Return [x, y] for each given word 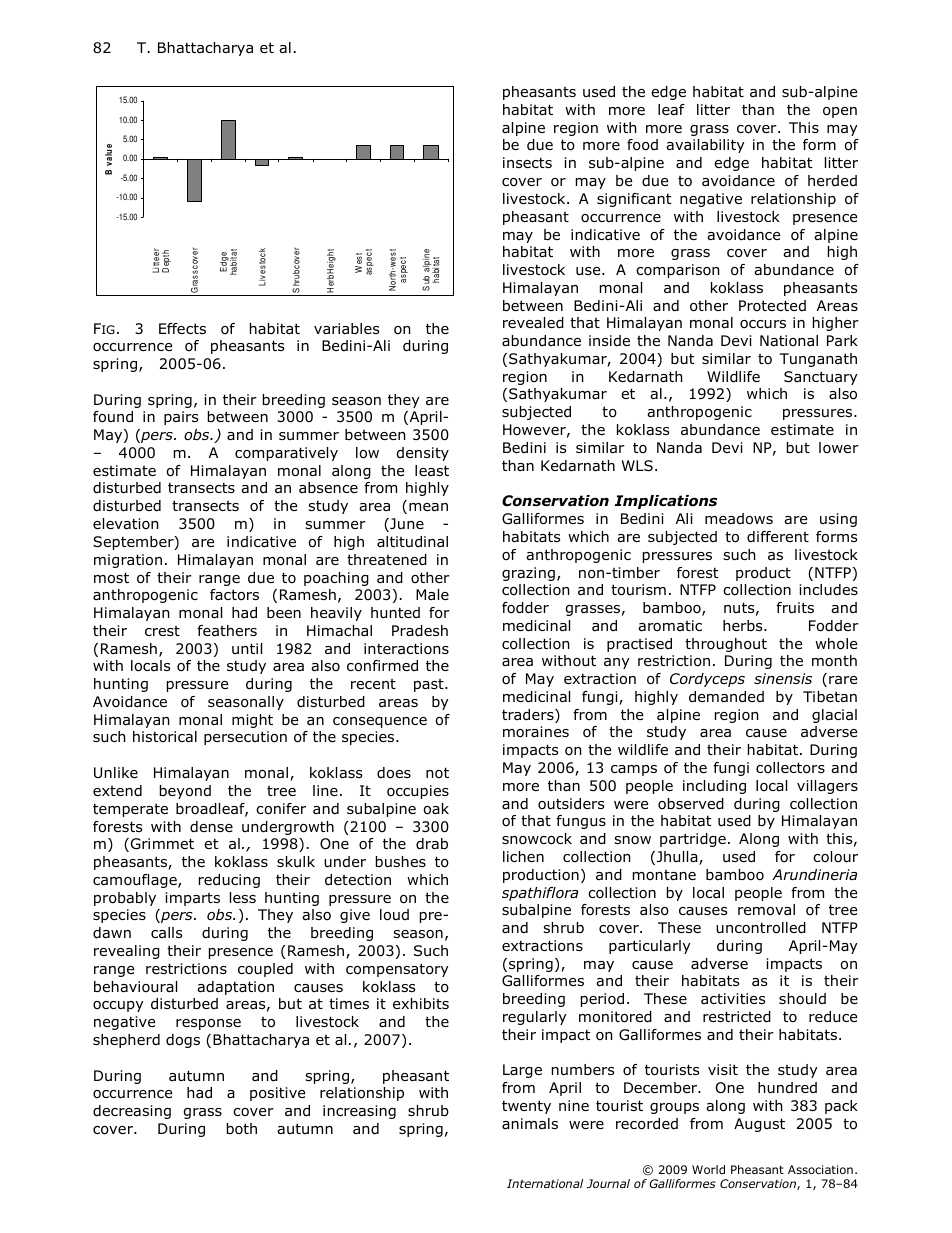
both [242, 1129]
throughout [726, 645]
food [642, 145]
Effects [182, 328]
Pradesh [420, 631]
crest [162, 631]
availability [705, 146]
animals [530, 1124]
